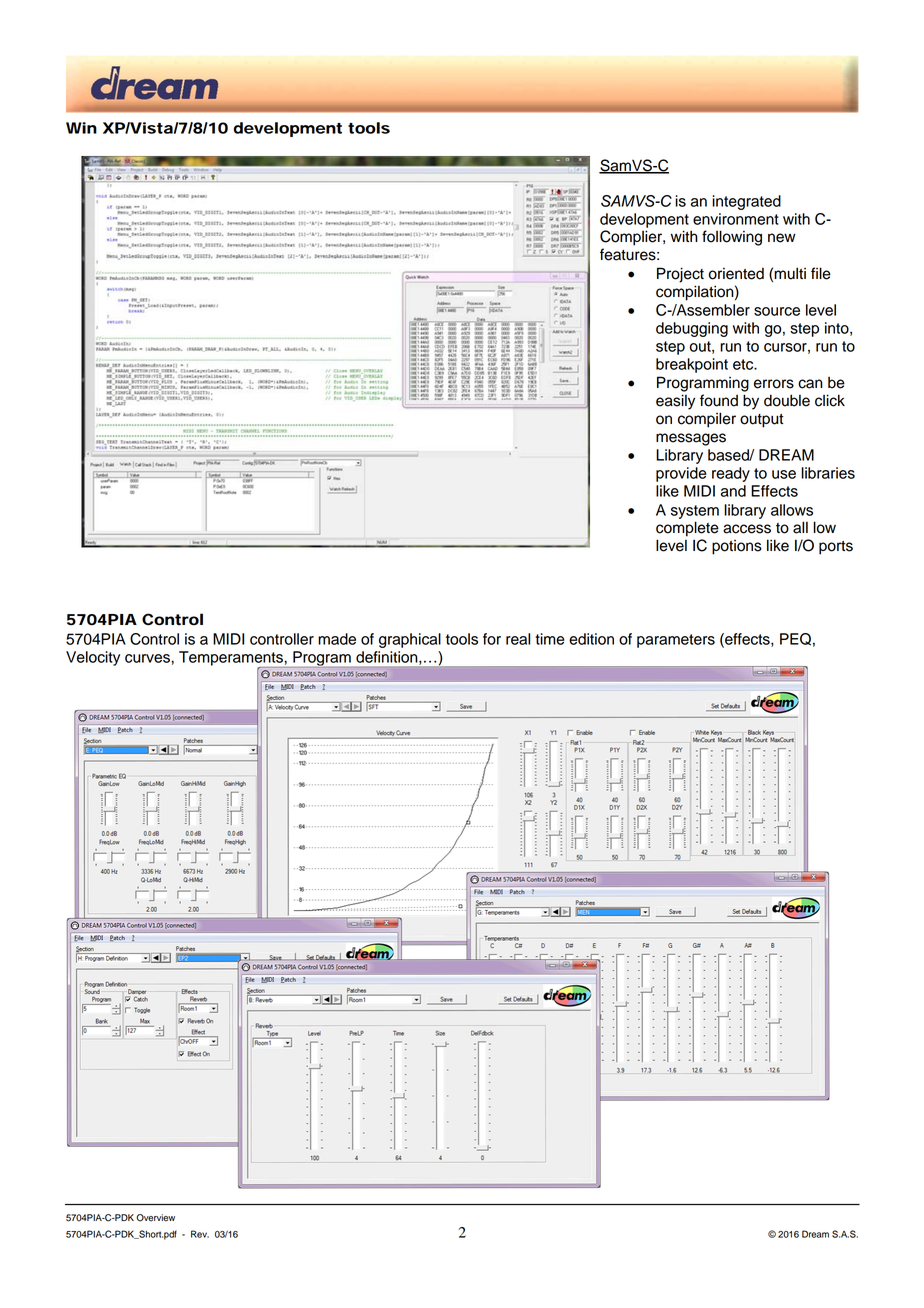 This screenshot has width=924, height=1308. I want to click on curves, so click(148, 658).
